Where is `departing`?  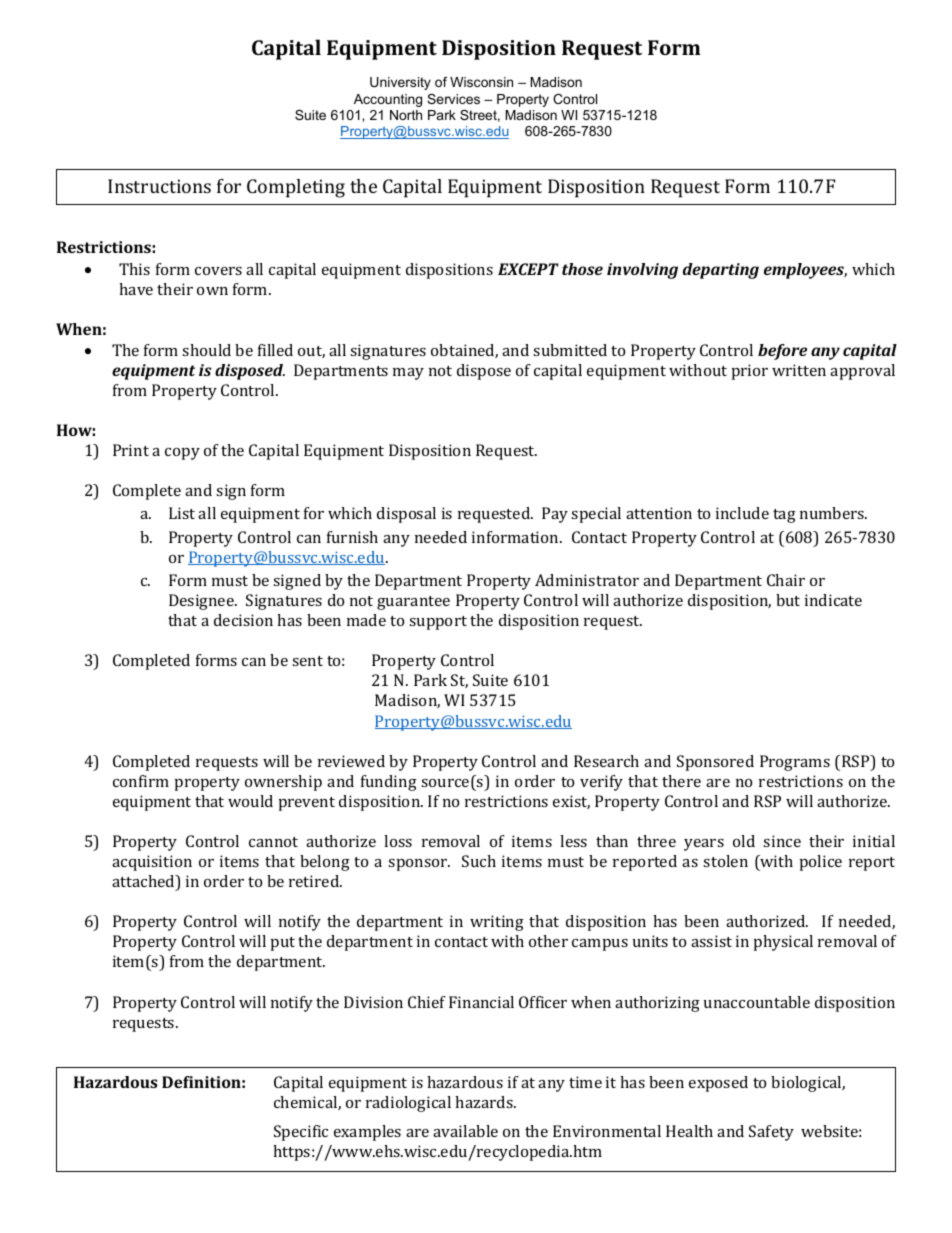 departing is located at coordinates (721, 271).
